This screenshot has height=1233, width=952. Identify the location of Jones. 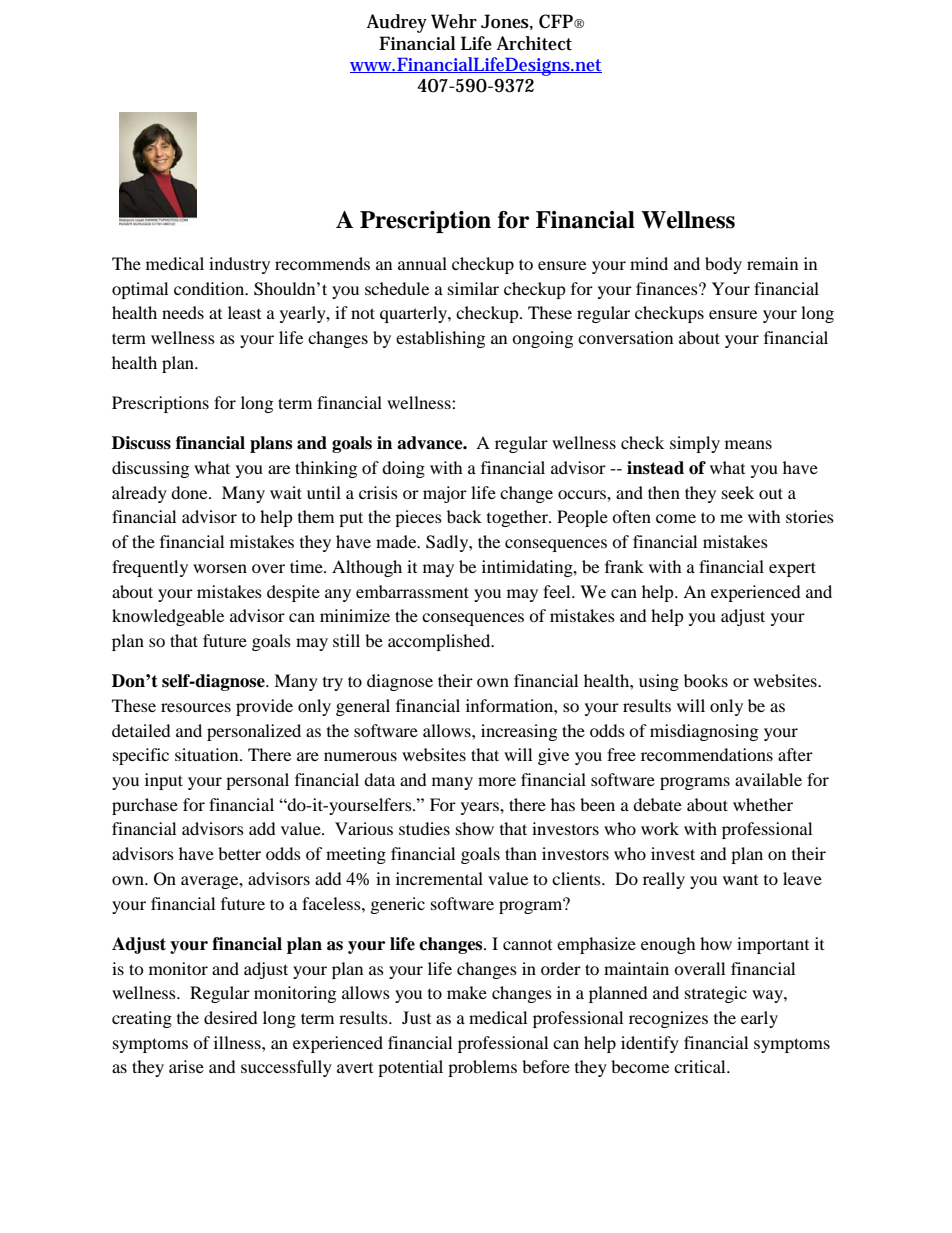
(505, 21).
